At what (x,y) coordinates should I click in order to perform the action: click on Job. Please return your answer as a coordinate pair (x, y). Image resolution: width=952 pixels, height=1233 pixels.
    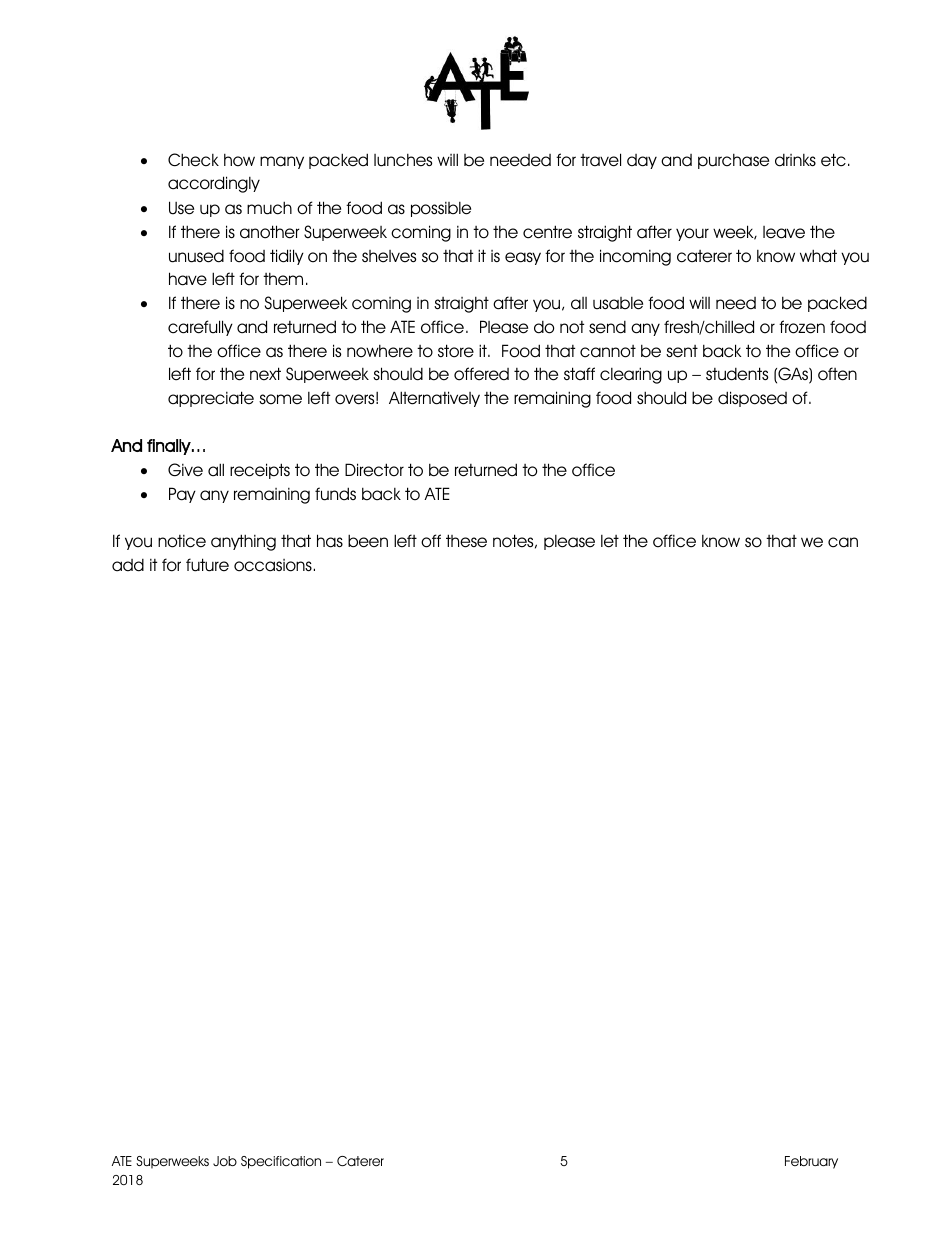
    Looking at the image, I should click on (225, 1161).
